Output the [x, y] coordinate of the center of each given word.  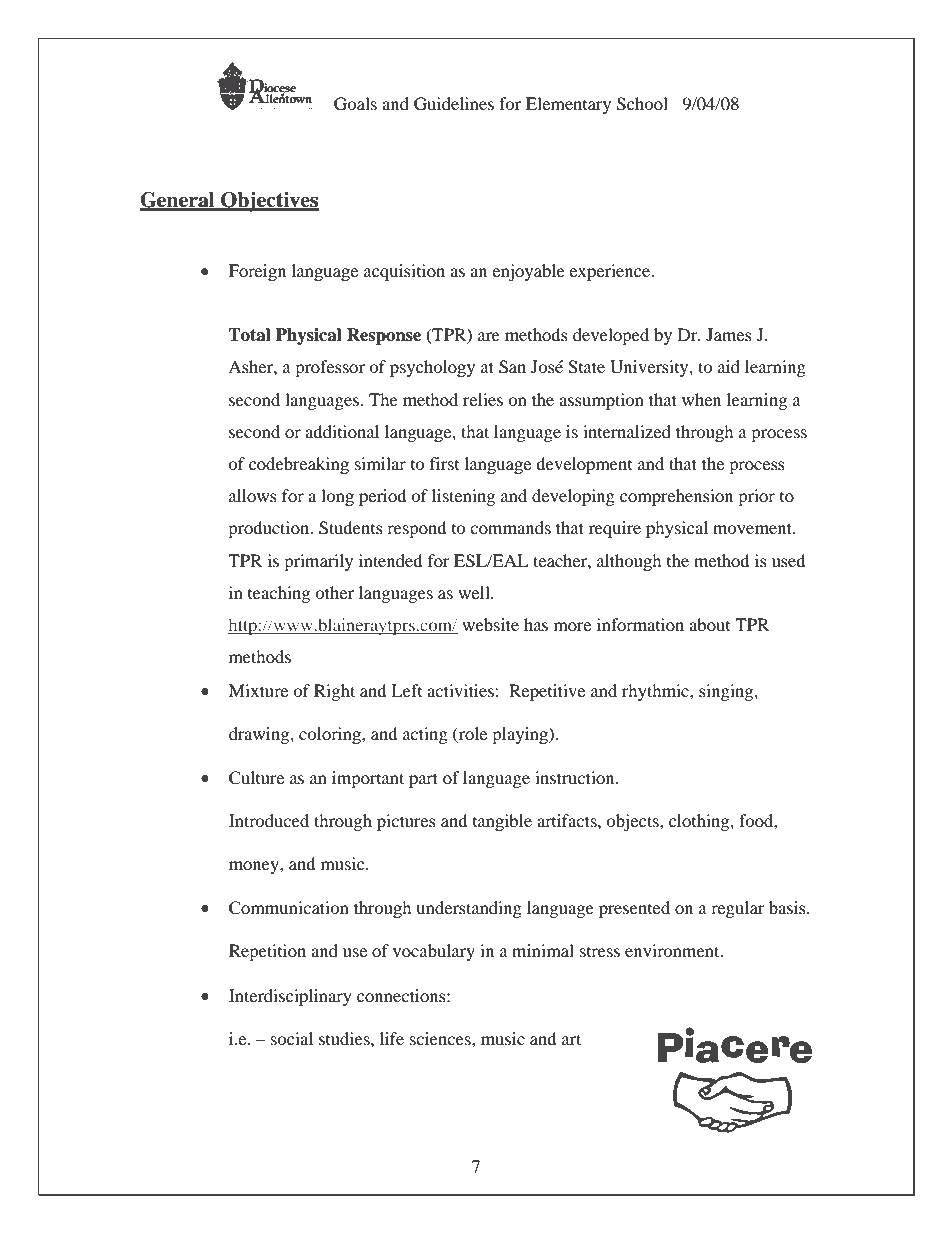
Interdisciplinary [290, 997]
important [368, 779]
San [512, 367]
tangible [502, 822]
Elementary [568, 105]
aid [729, 366]
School [642, 104]
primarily [318, 562]
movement [754, 528]
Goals [355, 104]
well [475, 592]
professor [330, 368]
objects [633, 822]
